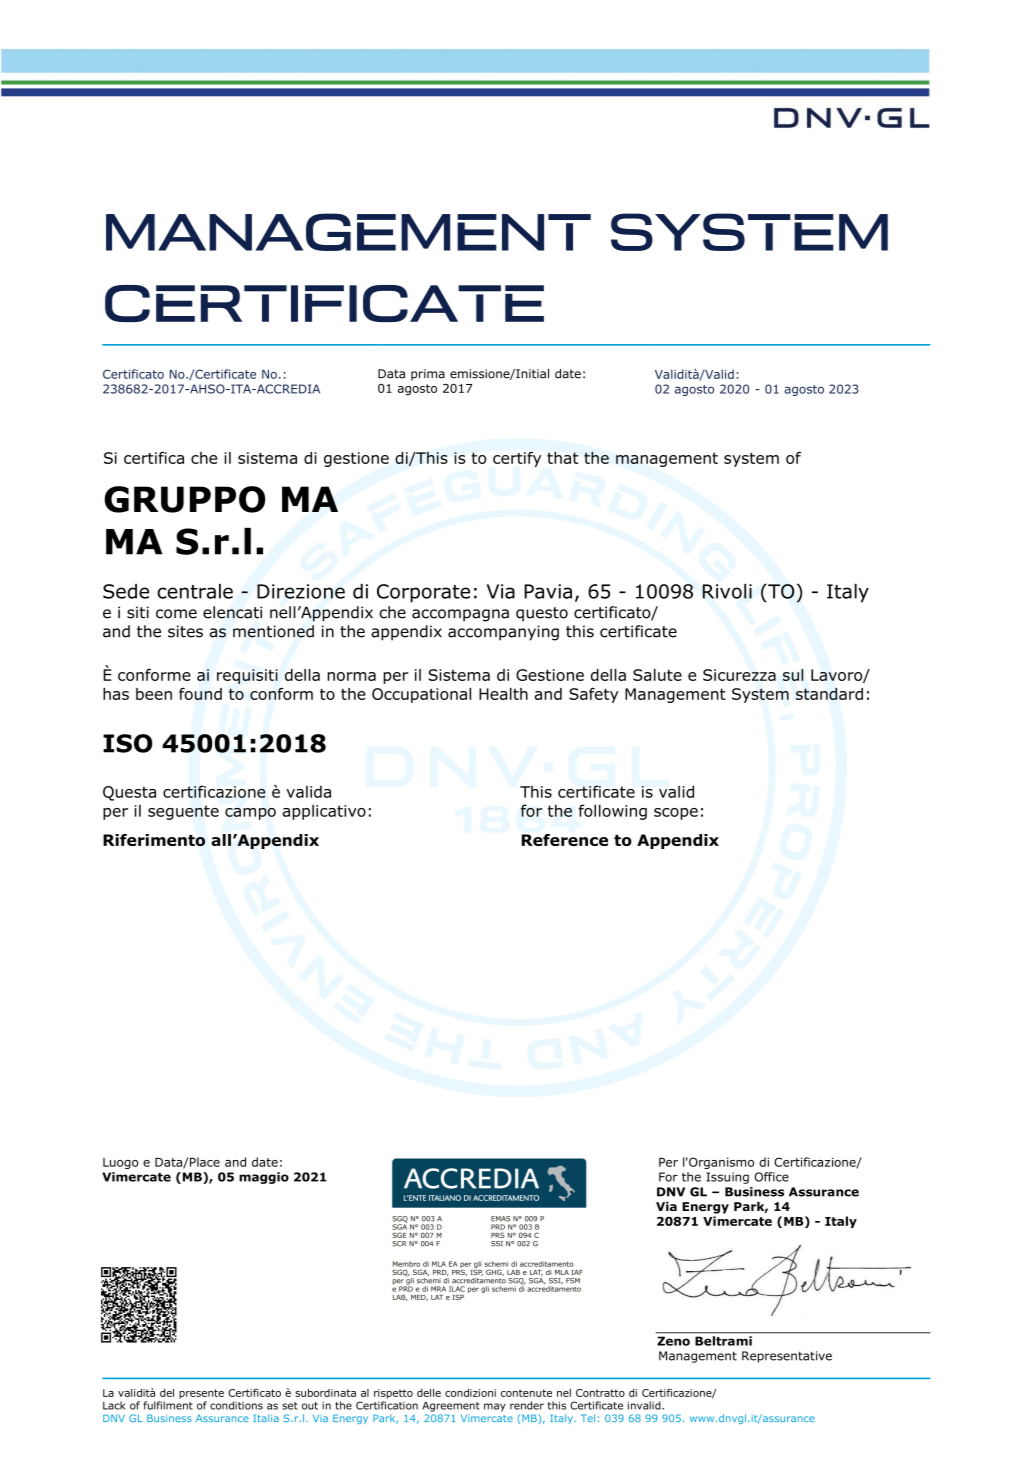  I want to click on presente, so click(201, 1394).
